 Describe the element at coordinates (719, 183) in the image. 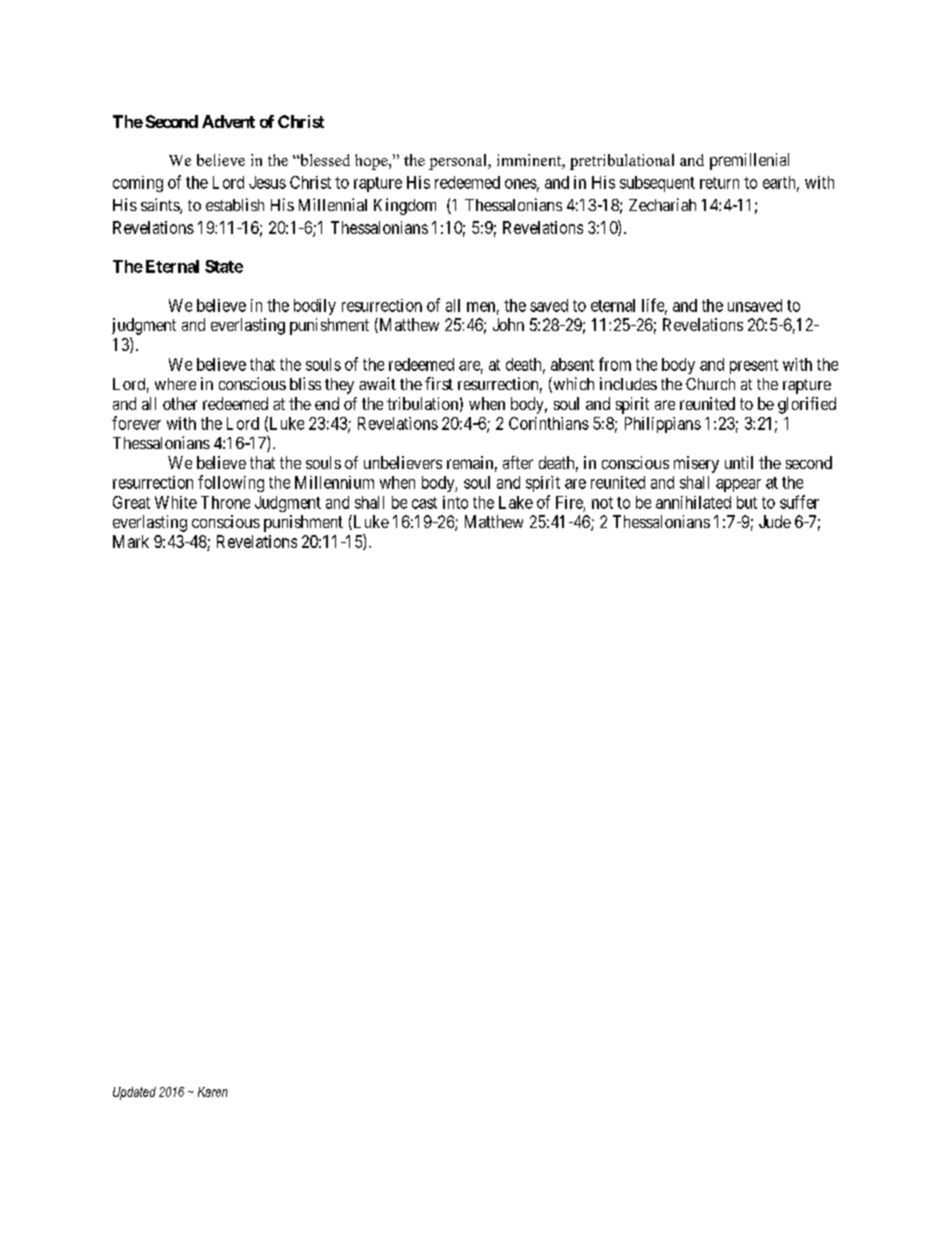

I see `return` at that location.
